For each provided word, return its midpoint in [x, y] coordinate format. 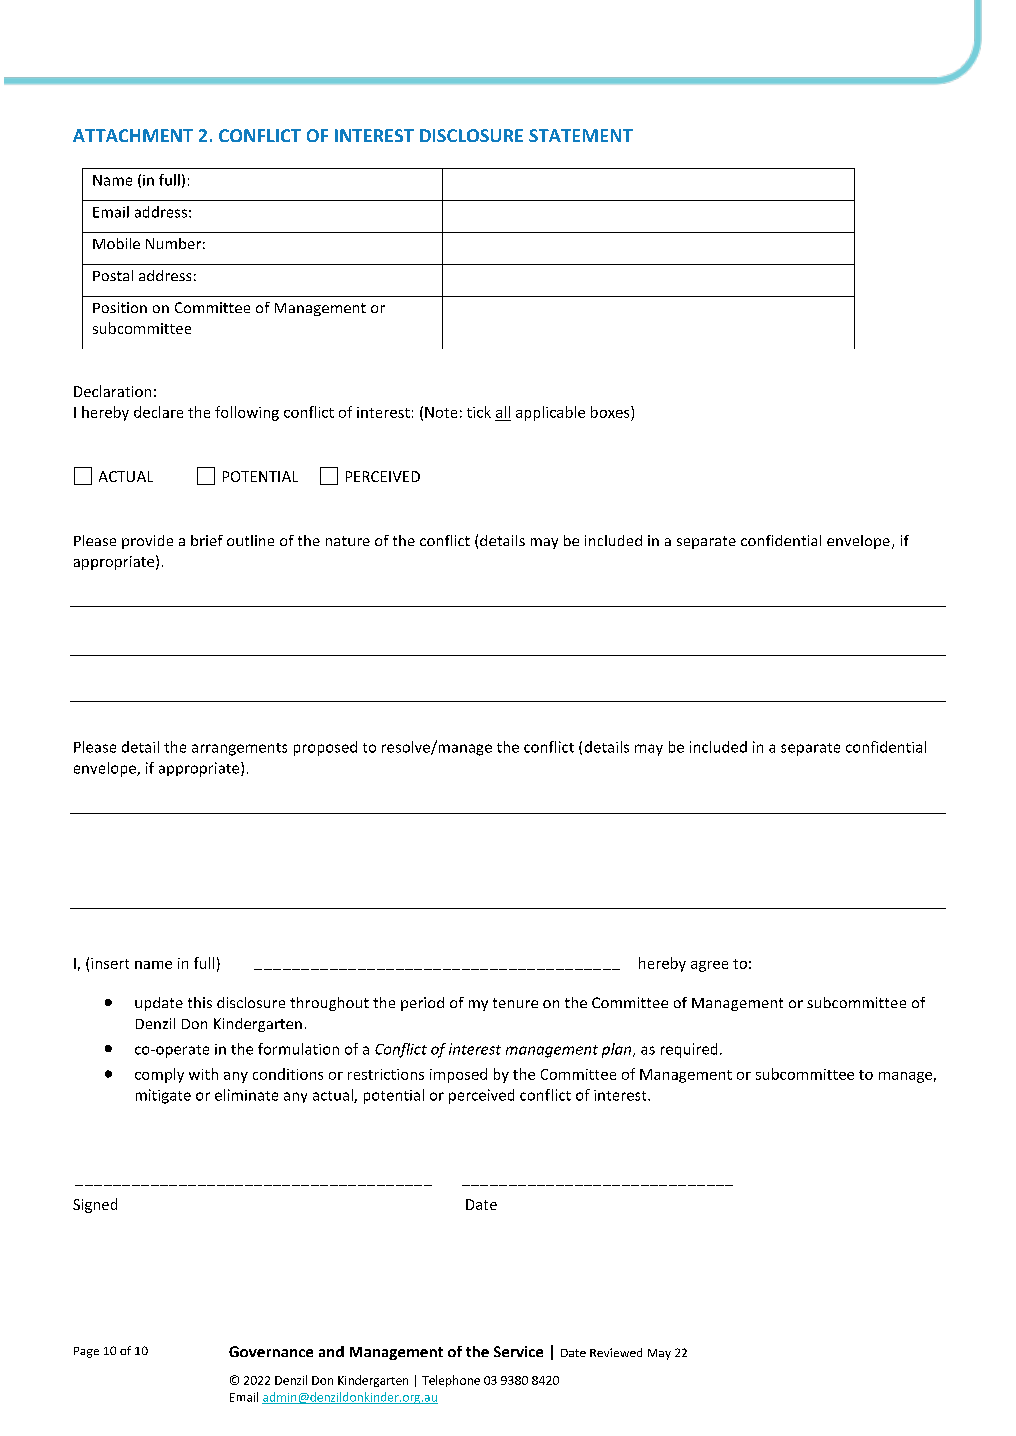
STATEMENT [581, 135]
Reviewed [616, 1352]
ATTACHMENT [133, 135]
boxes [611, 412]
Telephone [451, 1381]
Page [86, 1352]
